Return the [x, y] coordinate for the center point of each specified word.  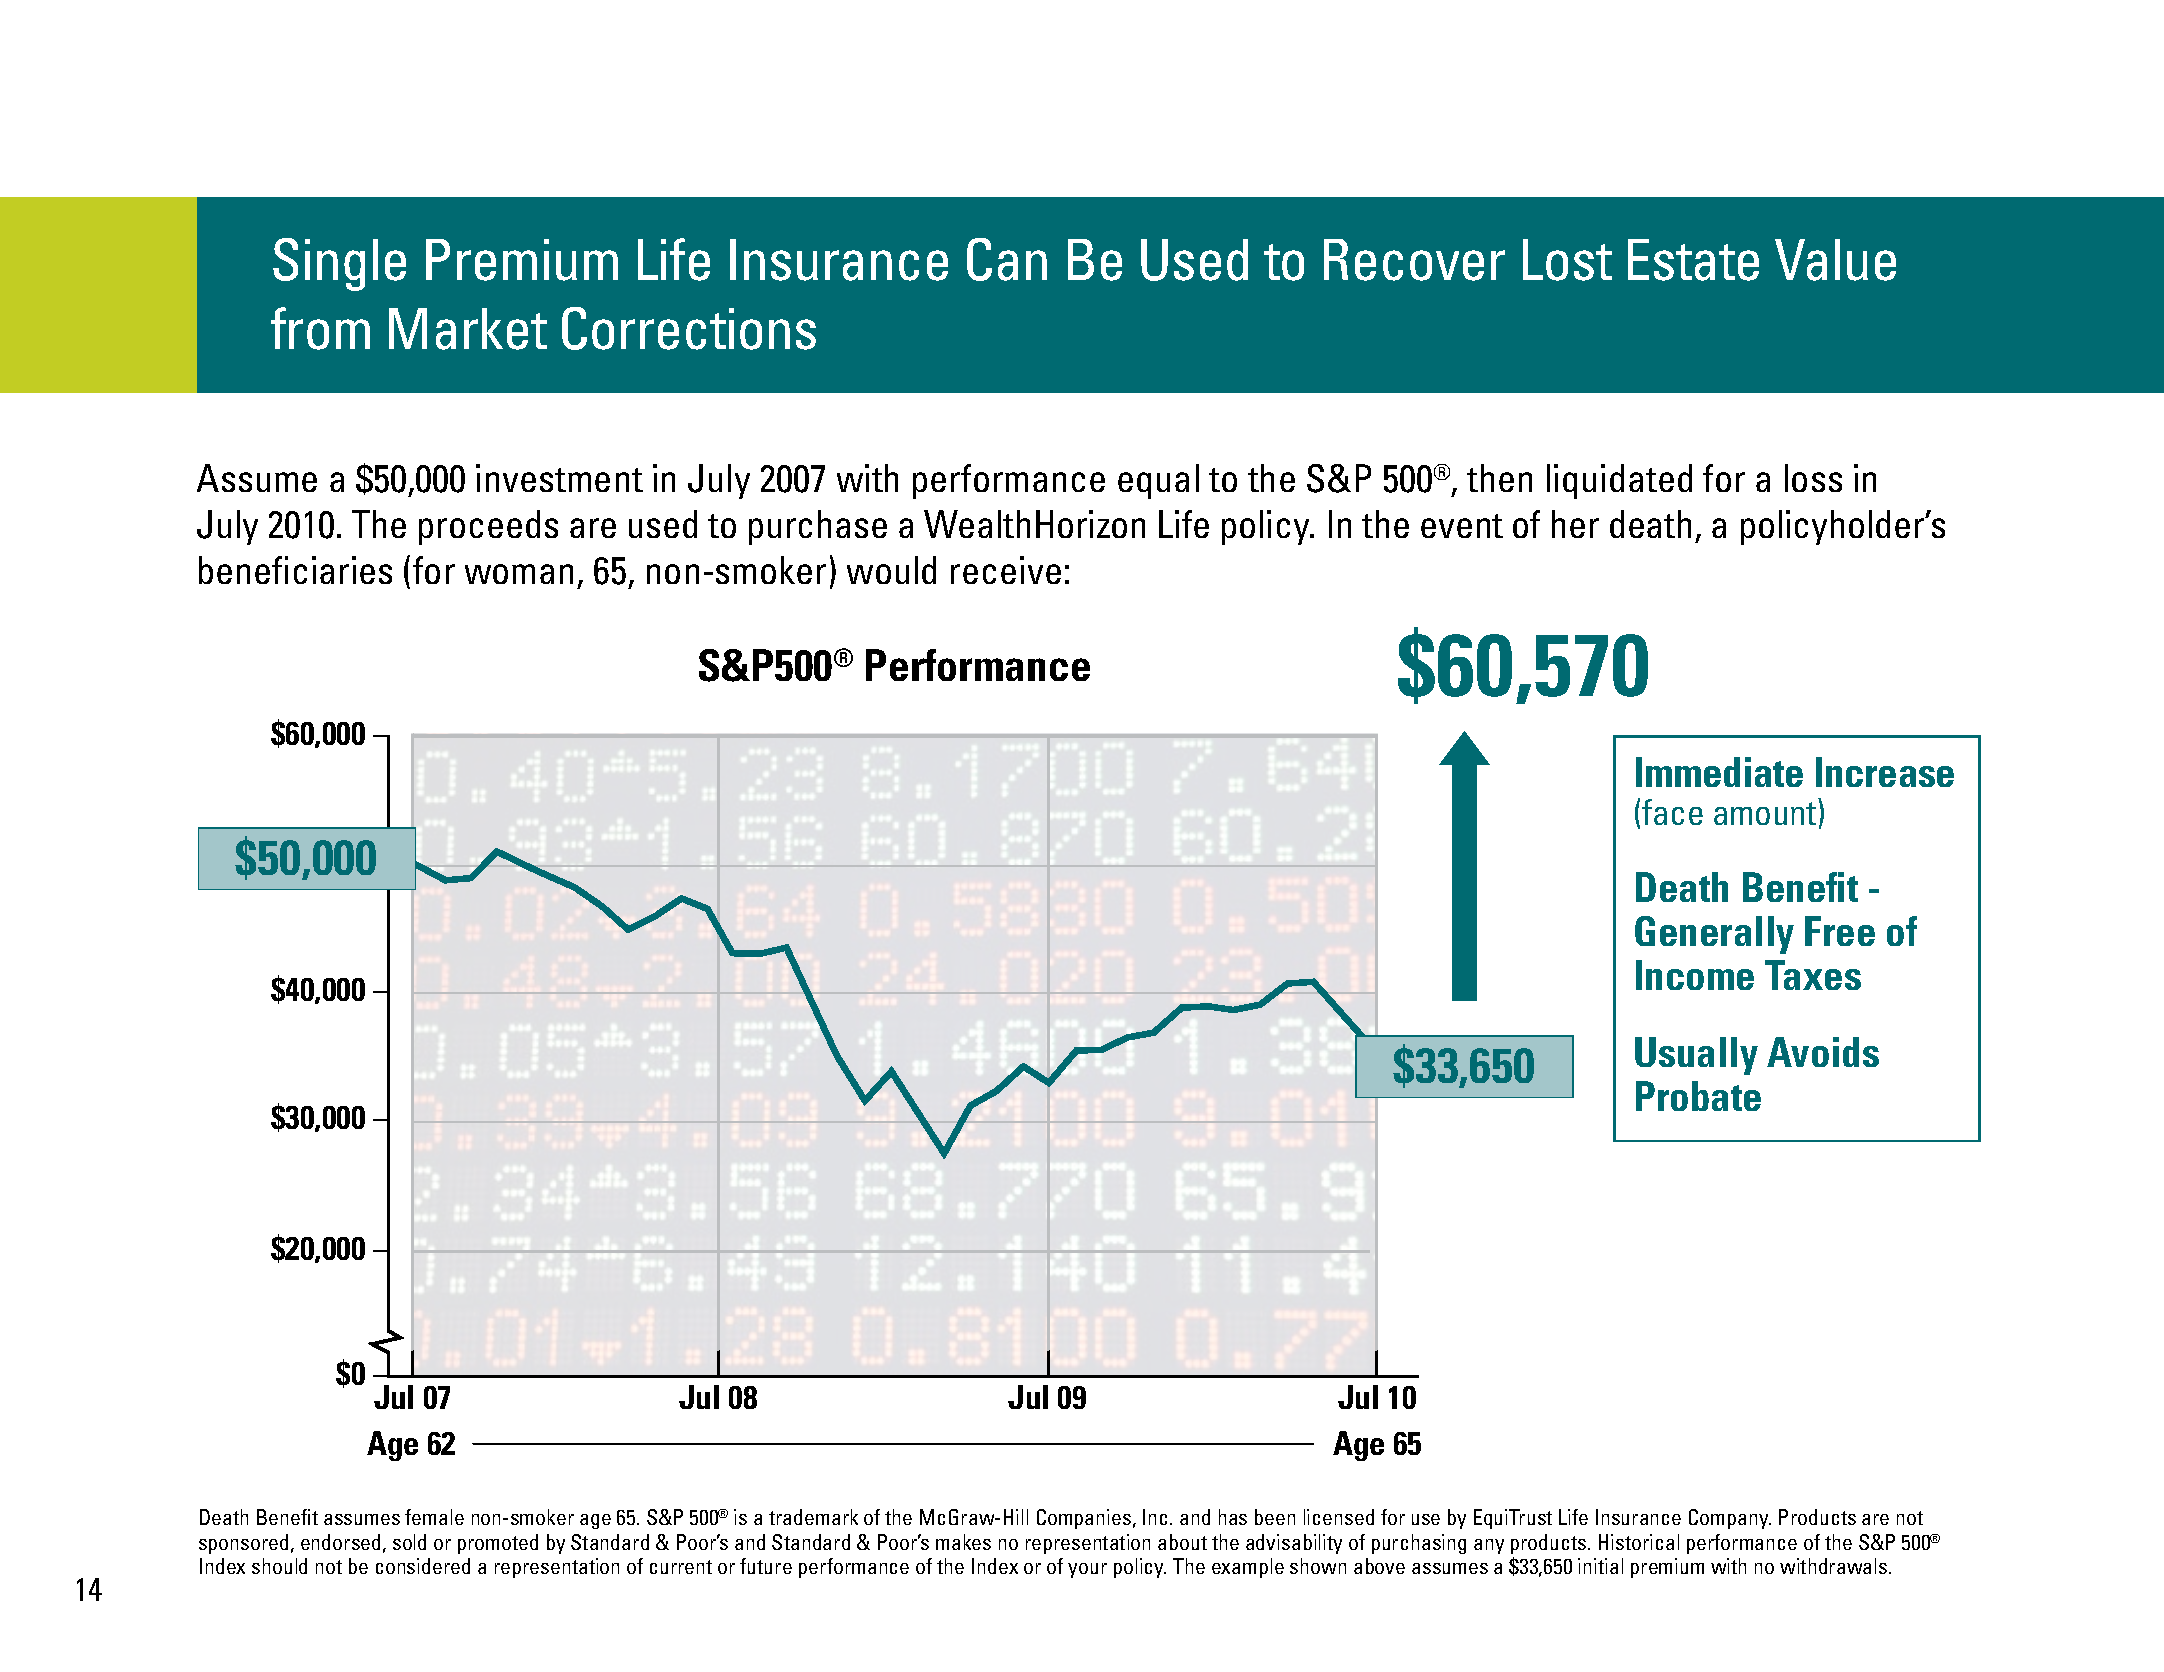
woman [519, 574]
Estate [1693, 260]
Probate [1698, 1096]
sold [409, 1542]
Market [468, 329]
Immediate [1719, 772]
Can [1007, 259]
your [1087, 1570]
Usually [1696, 1056]
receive [1006, 570]
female [434, 1517]
